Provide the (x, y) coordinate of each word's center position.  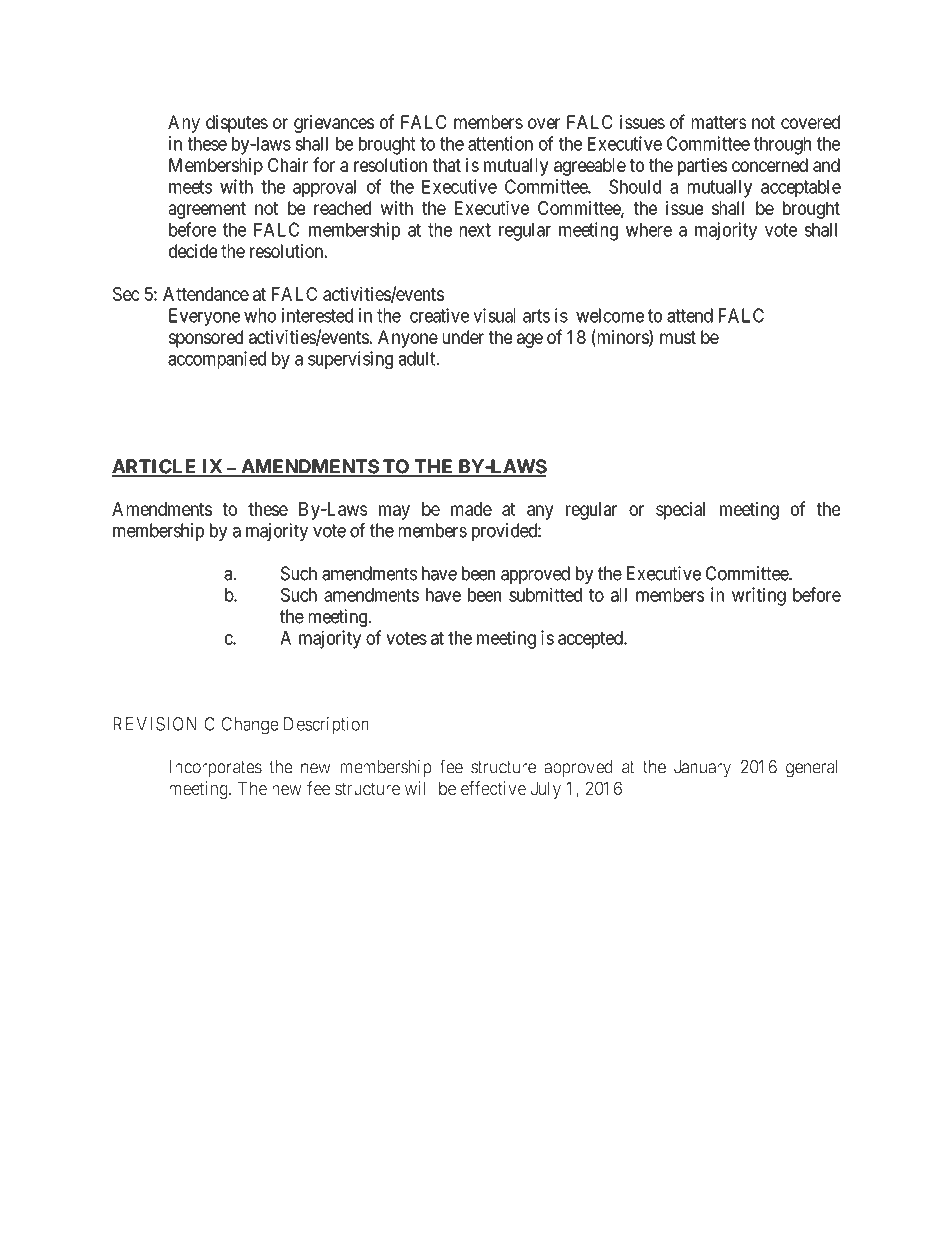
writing (759, 596)
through (782, 146)
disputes (237, 124)
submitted (545, 594)
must (678, 337)
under (463, 337)
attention (500, 143)
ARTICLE (155, 467)
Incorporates (215, 769)
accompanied (217, 360)
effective (493, 788)
